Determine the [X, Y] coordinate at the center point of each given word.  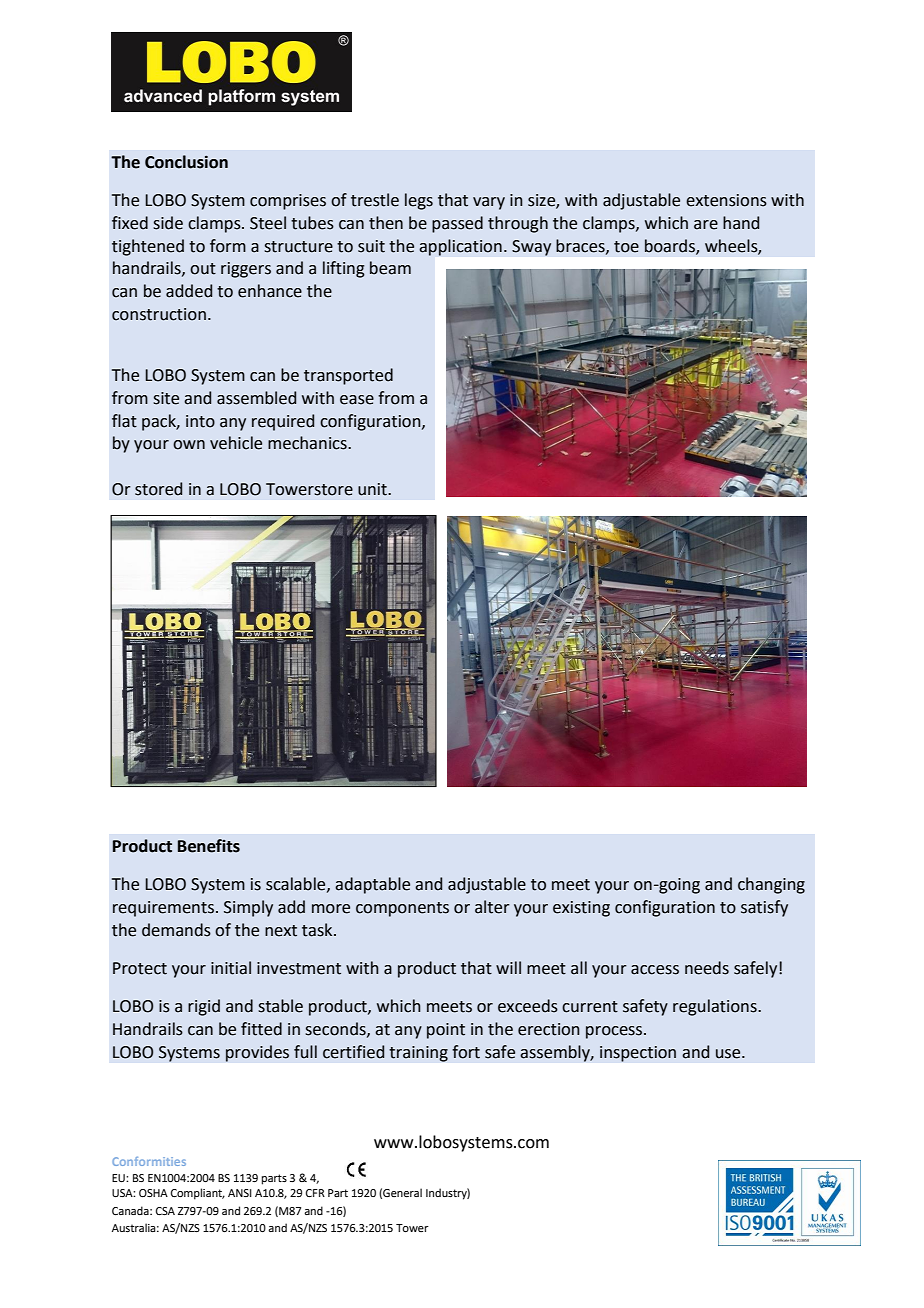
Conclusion [186, 162]
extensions [726, 200]
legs [419, 201]
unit [373, 489]
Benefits [209, 846]
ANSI [240, 1193]
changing [771, 885]
